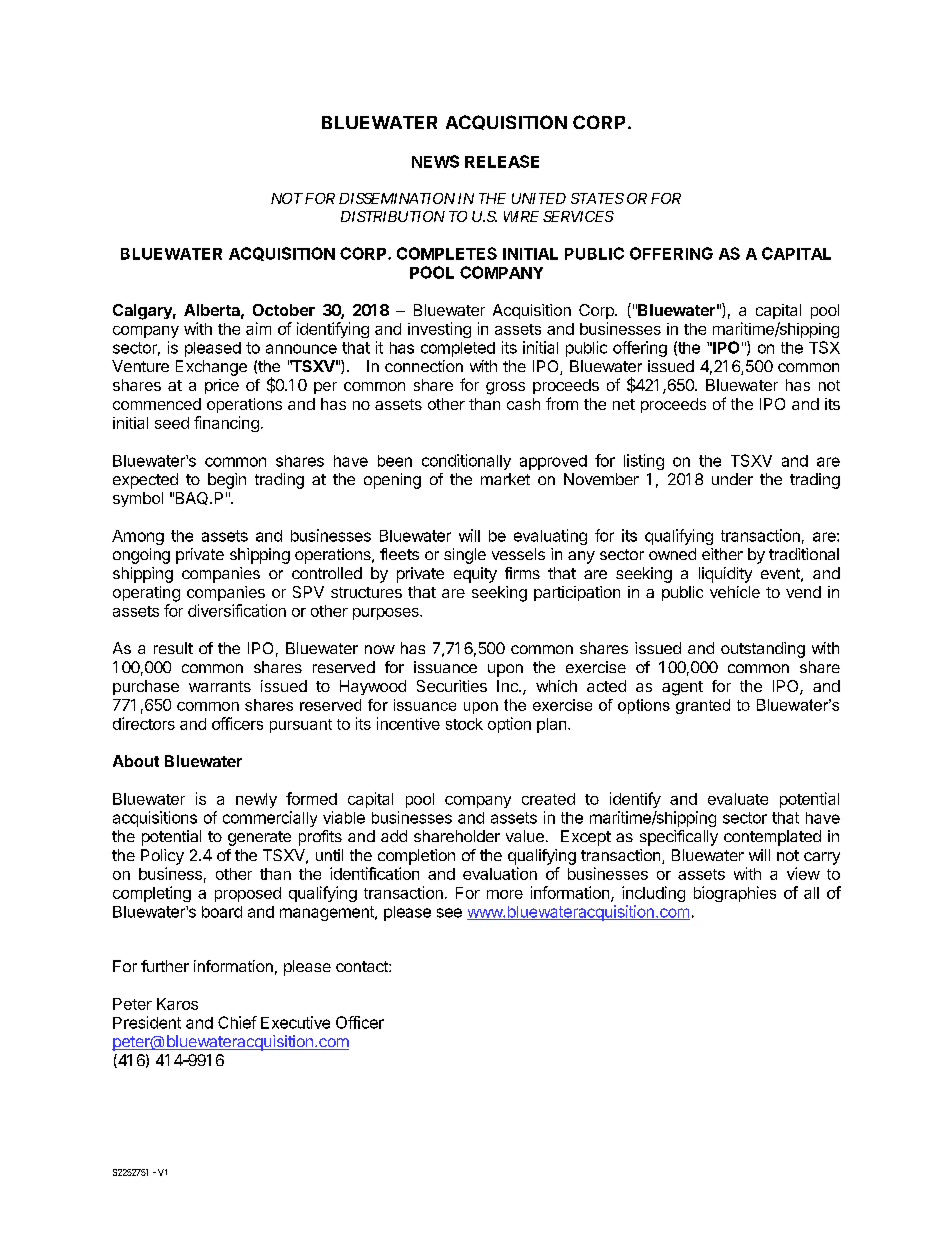 This screenshot has width=952, height=1233. What do you see at coordinates (703, 706) in the screenshot?
I see `granted` at bounding box center [703, 706].
